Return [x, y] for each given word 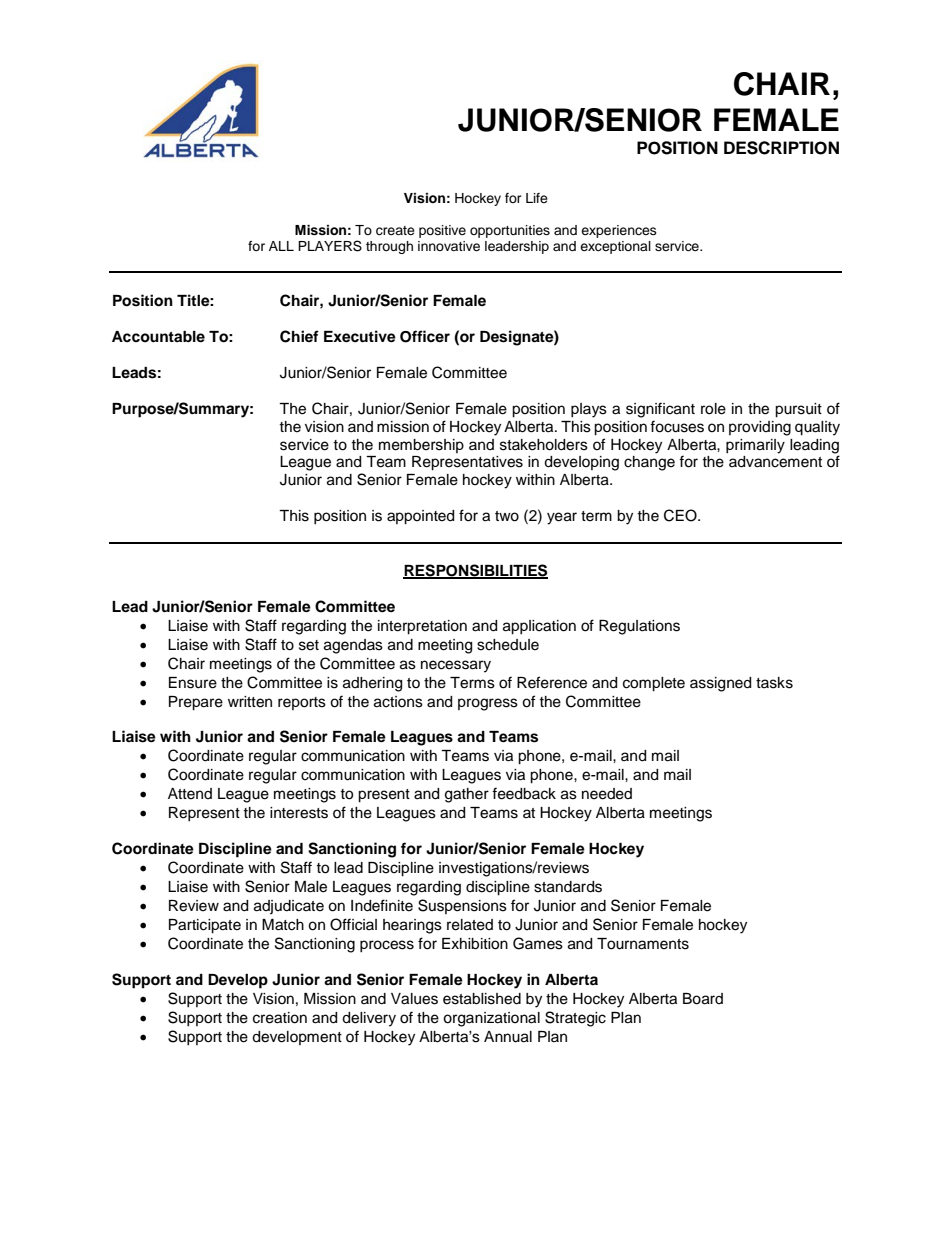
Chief [299, 336]
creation [280, 1018]
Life [537, 198]
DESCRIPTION [781, 148]
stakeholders [544, 445]
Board [703, 999]
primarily [755, 446]
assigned [720, 684]
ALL [281, 246]
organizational [491, 1019]
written [250, 702]
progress [488, 704]
